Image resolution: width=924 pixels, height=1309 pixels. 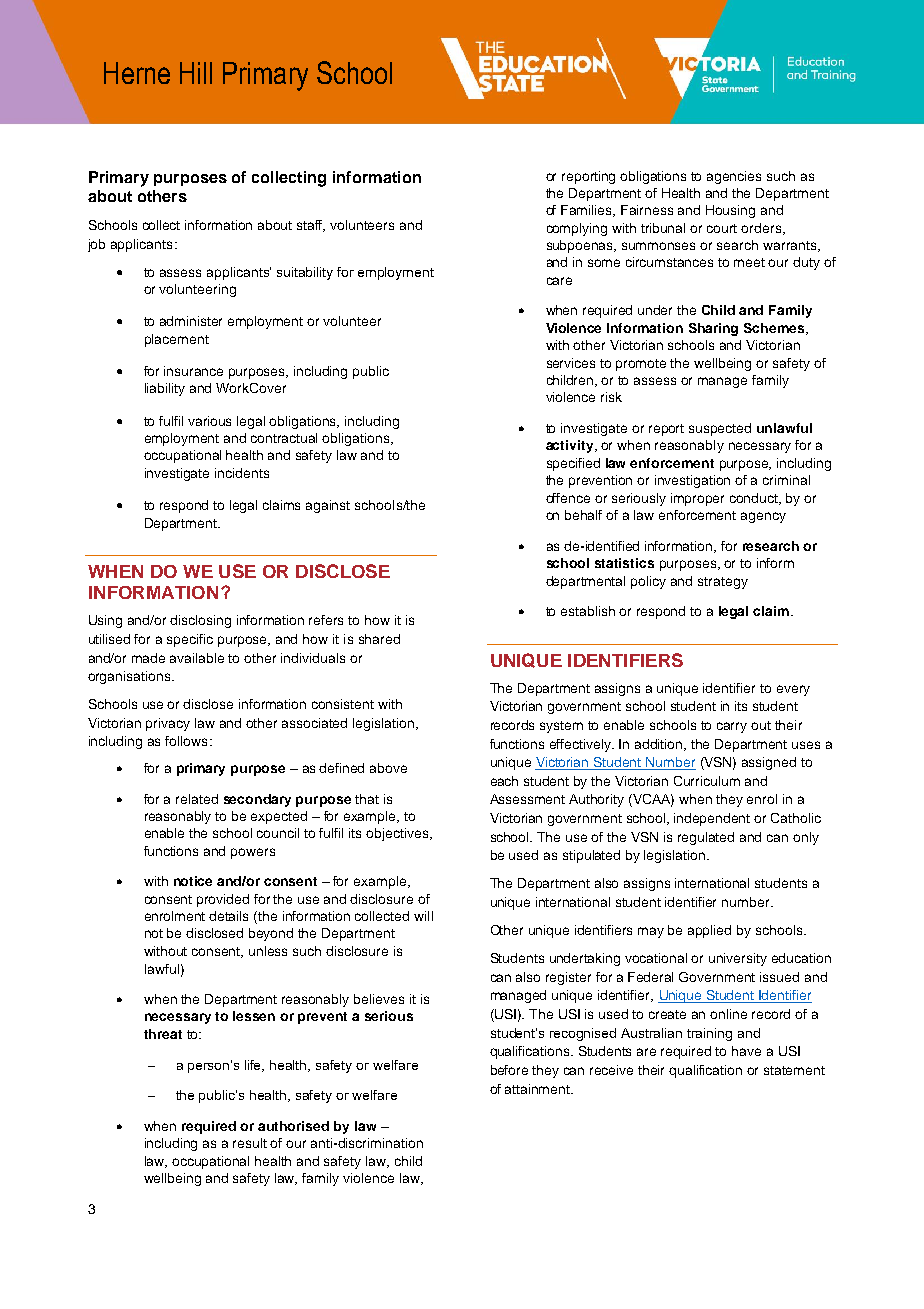 What do you see at coordinates (504, 781) in the screenshot?
I see `each` at bounding box center [504, 781].
